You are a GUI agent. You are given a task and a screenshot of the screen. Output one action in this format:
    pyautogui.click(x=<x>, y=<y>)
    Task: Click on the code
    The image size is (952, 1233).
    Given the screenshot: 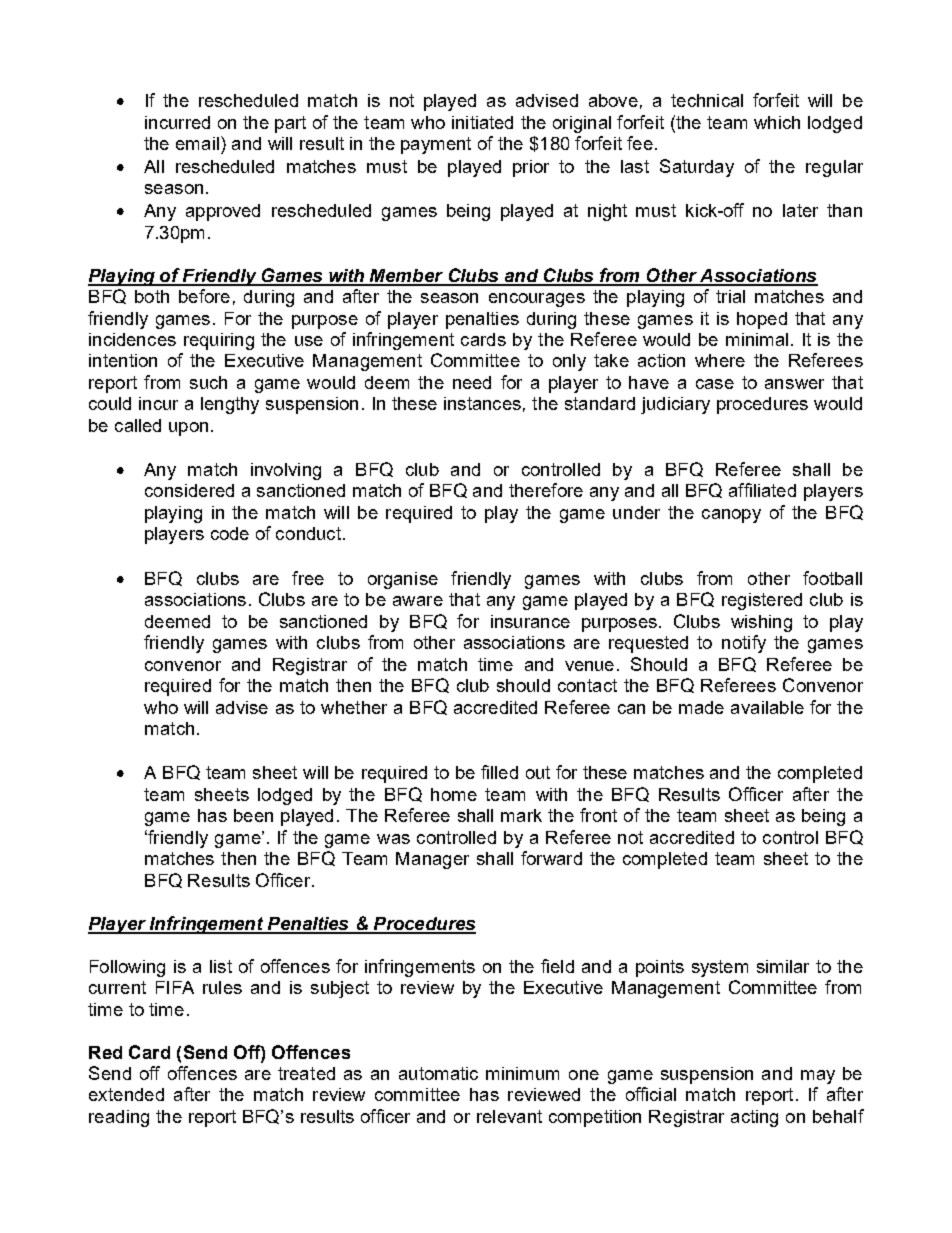 What is the action you would take?
    pyautogui.click(x=230, y=533)
